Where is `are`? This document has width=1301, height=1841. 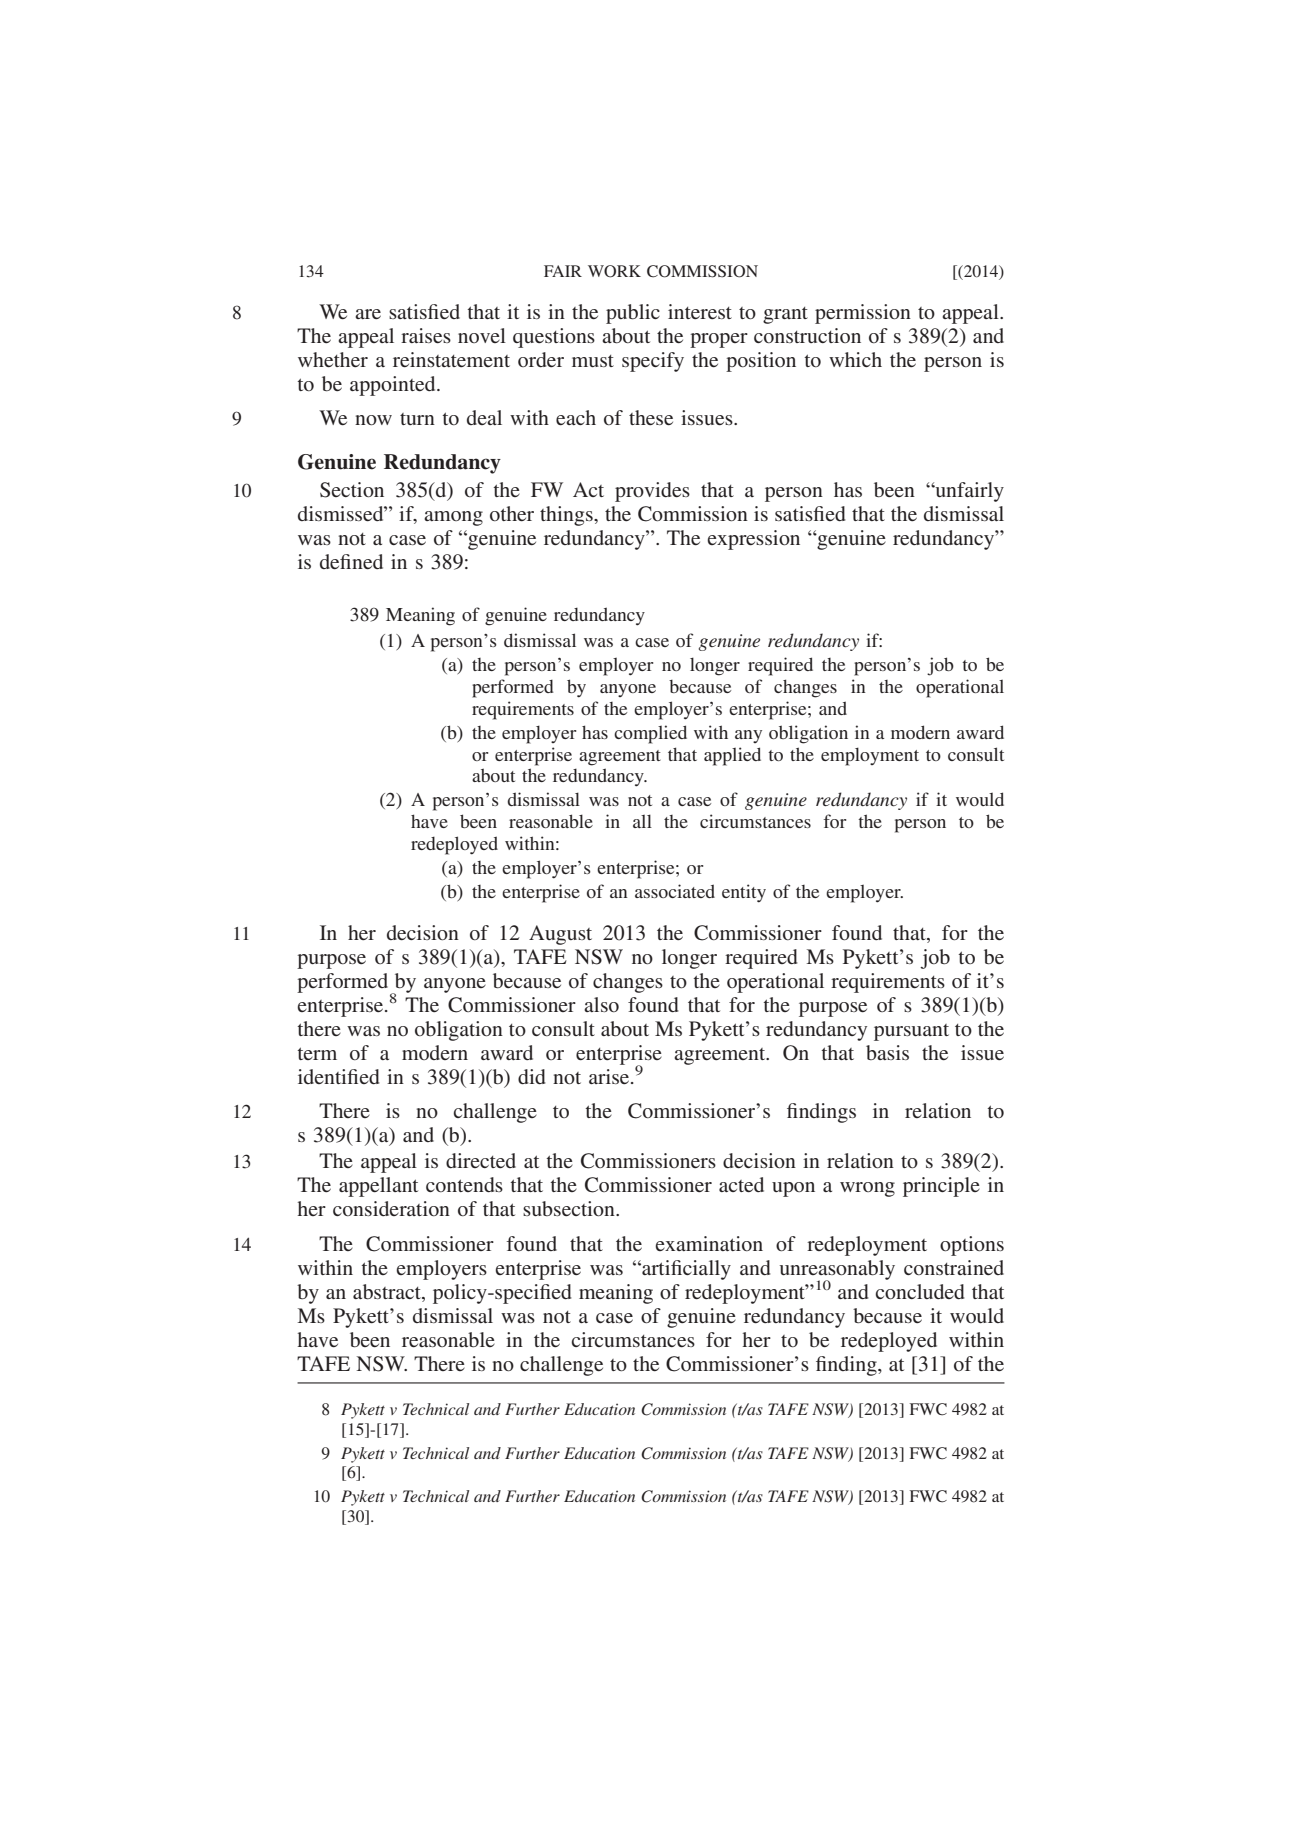
are is located at coordinates (368, 314).
